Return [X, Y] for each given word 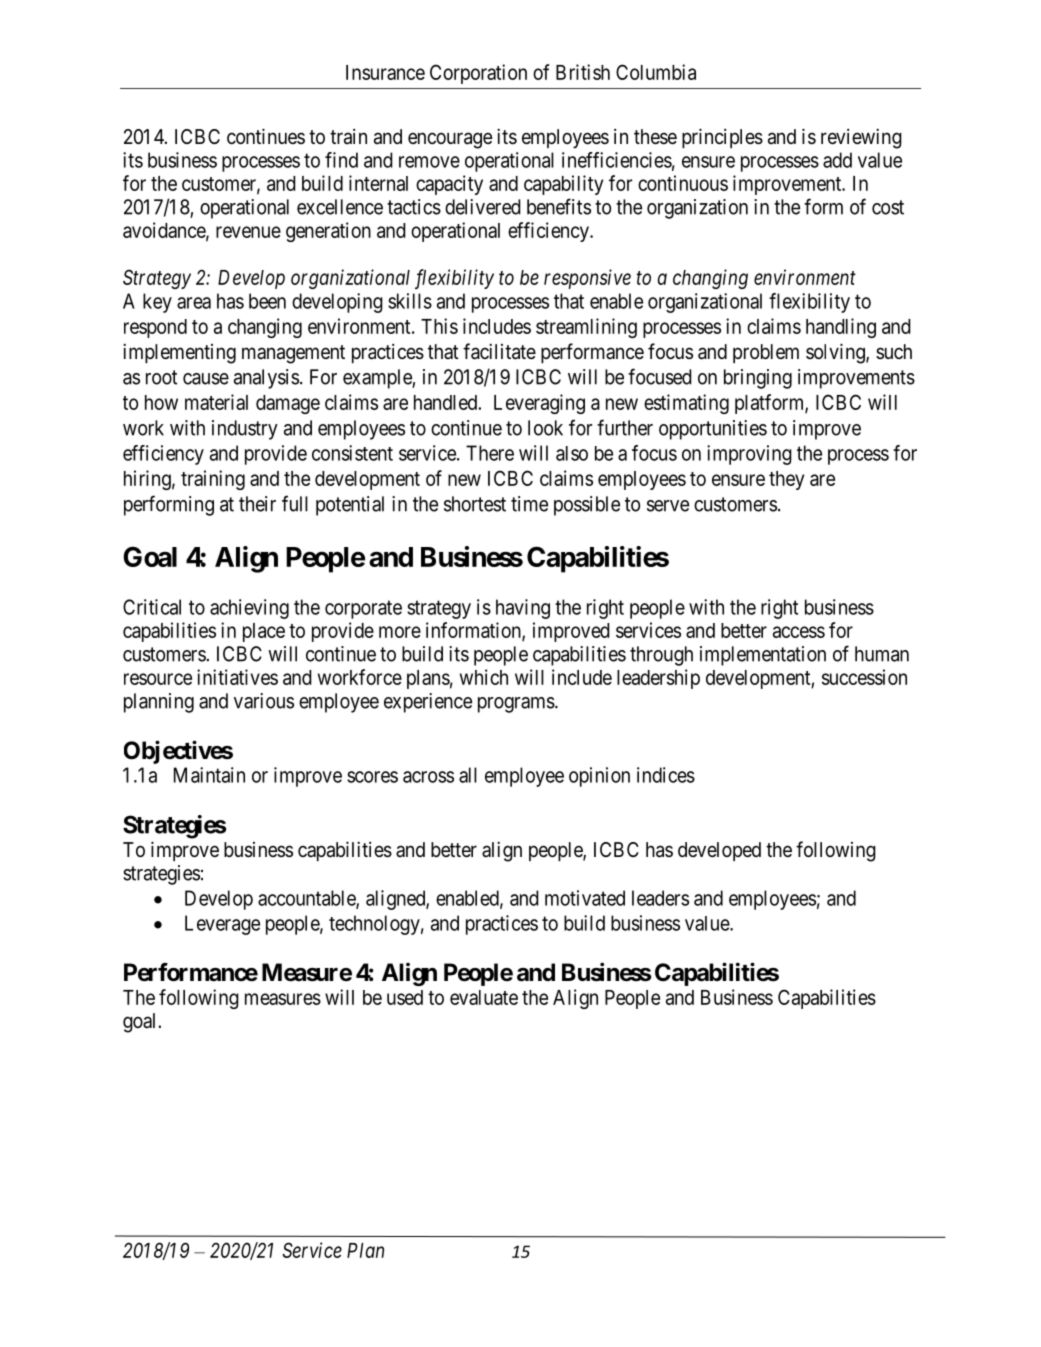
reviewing [861, 138]
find [341, 160]
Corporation [478, 74]
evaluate [484, 997]
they [786, 480]
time [529, 504]
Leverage [222, 925]
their [257, 504]
